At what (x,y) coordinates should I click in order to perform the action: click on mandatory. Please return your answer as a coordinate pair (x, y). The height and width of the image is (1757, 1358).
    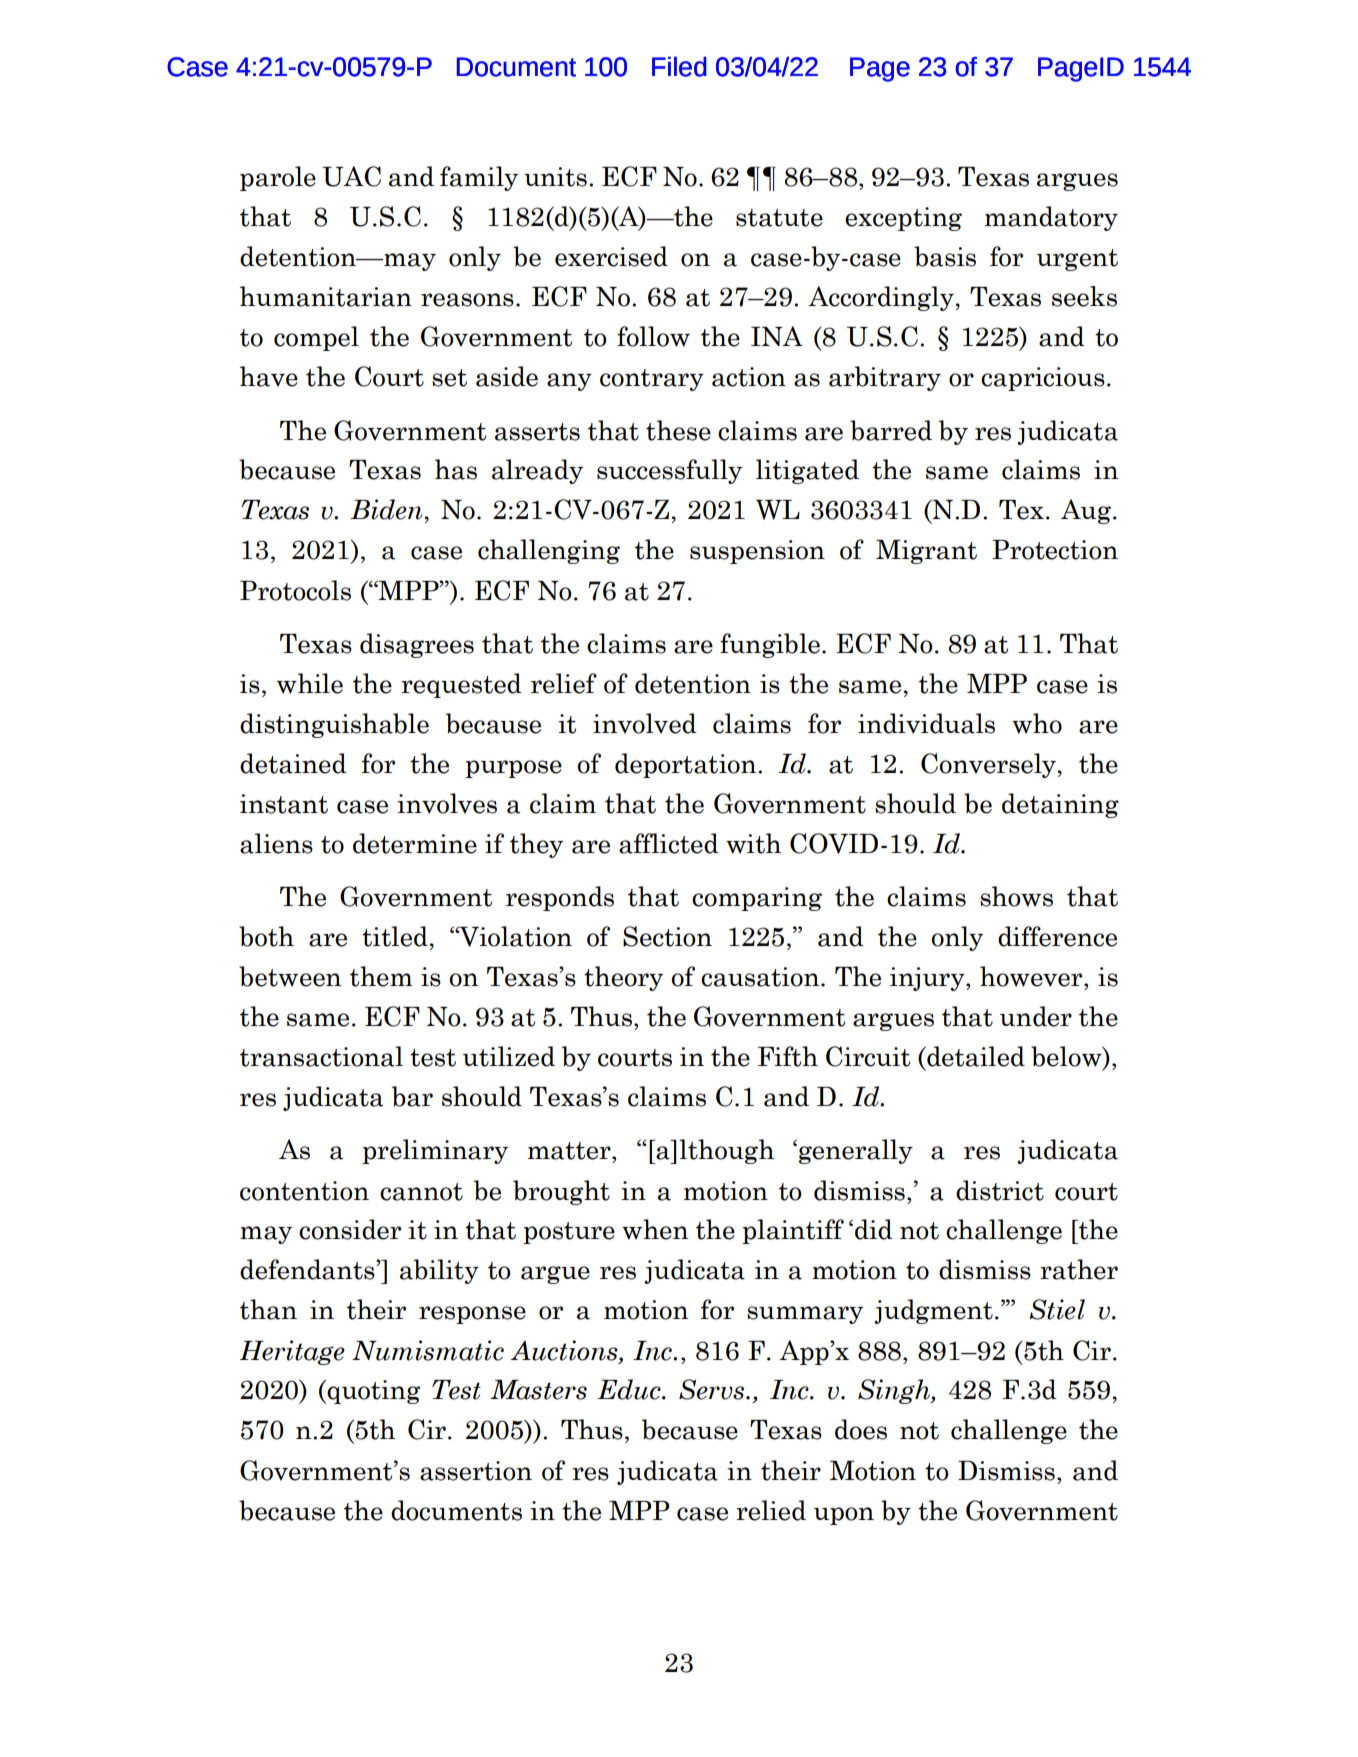
    Looking at the image, I should click on (1051, 218).
